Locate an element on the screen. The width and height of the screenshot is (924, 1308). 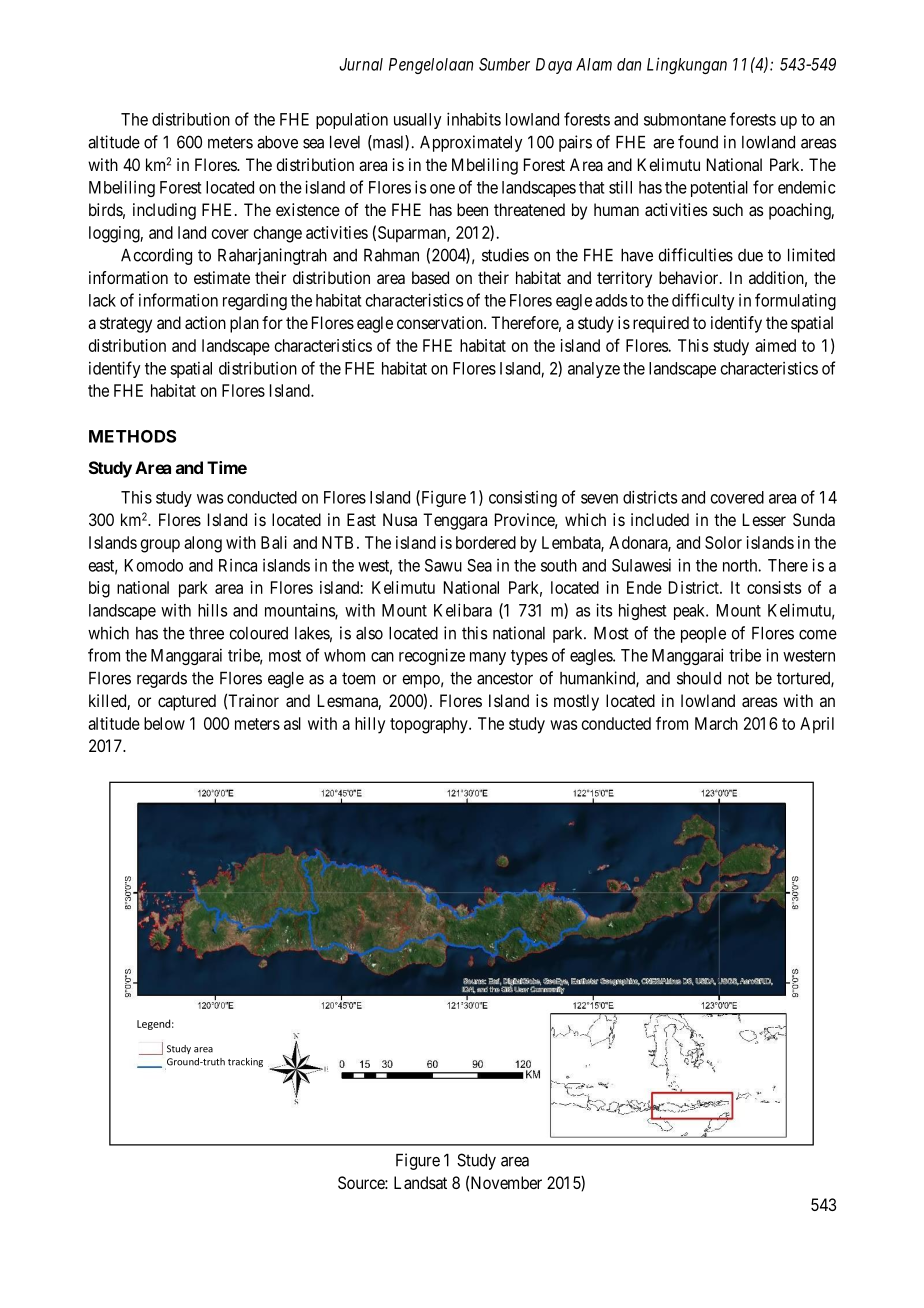
action is located at coordinates (205, 322).
